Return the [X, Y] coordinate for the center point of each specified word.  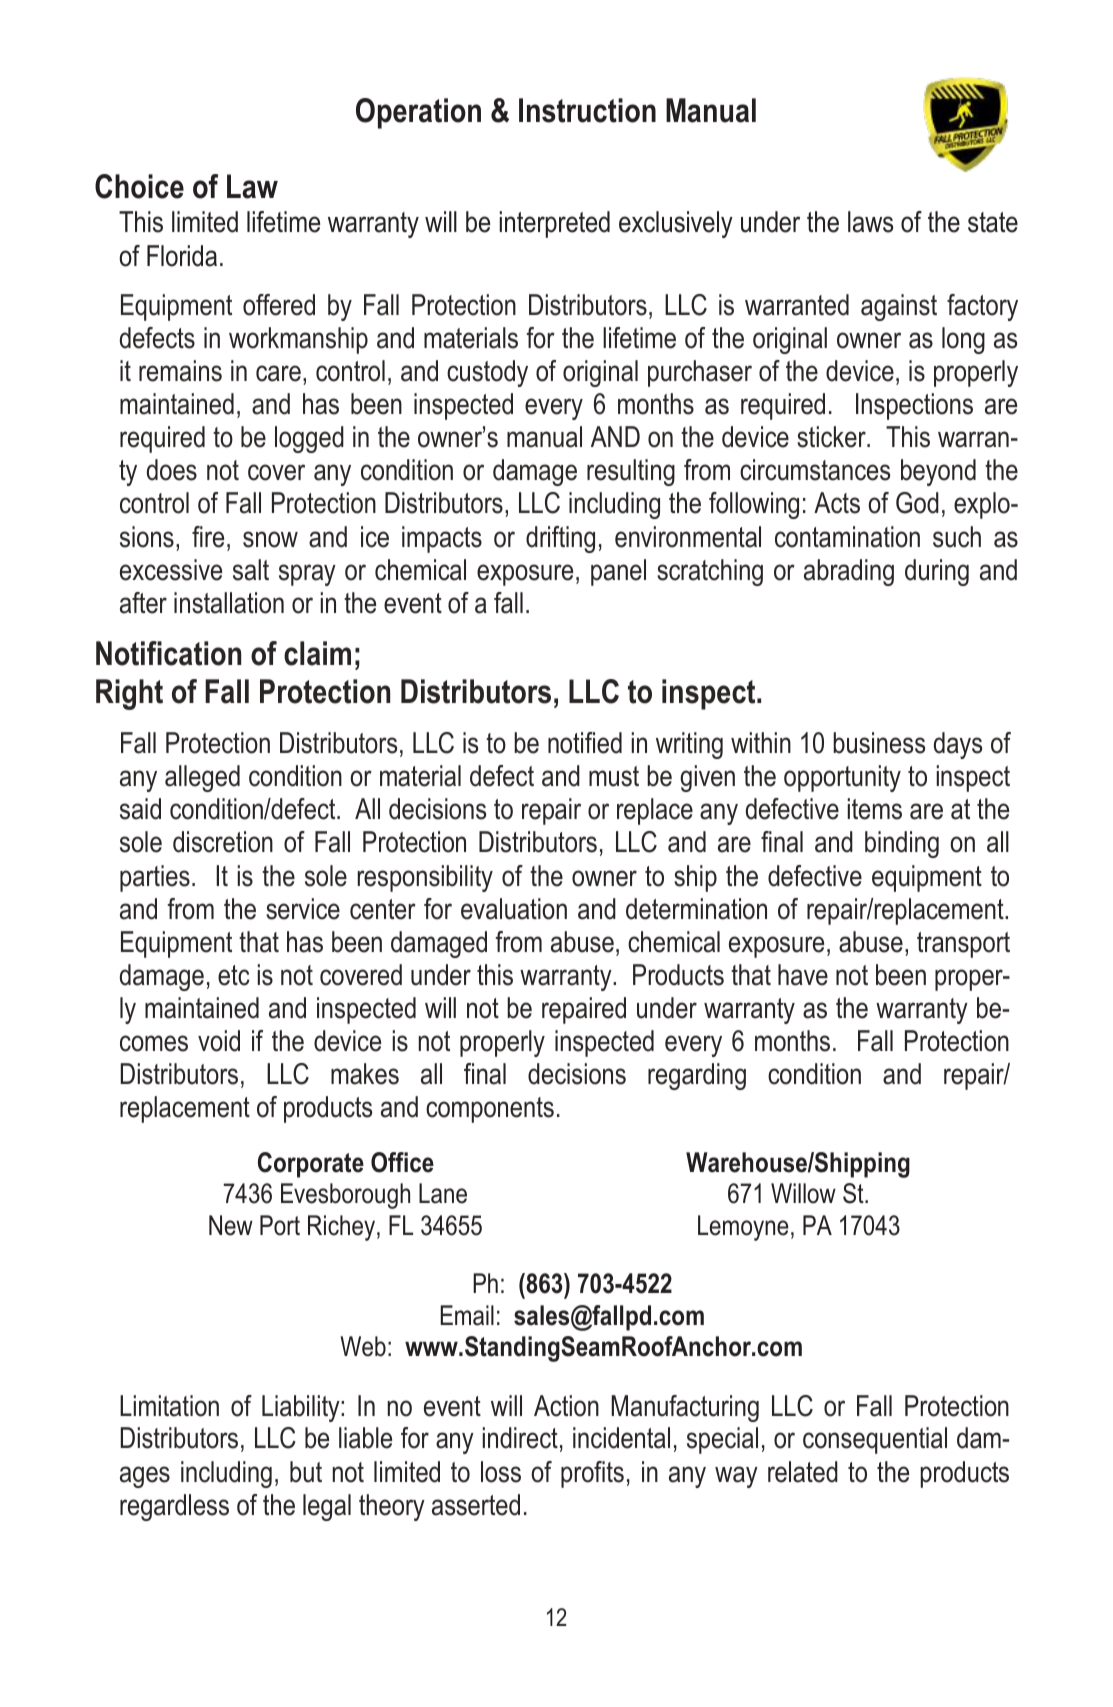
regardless [174, 1507]
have [803, 975]
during [937, 572]
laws [870, 222]
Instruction [587, 110]
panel [618, 572]
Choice [139, 186]
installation [229, 603]
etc [234, 975]
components [490, 1110]
